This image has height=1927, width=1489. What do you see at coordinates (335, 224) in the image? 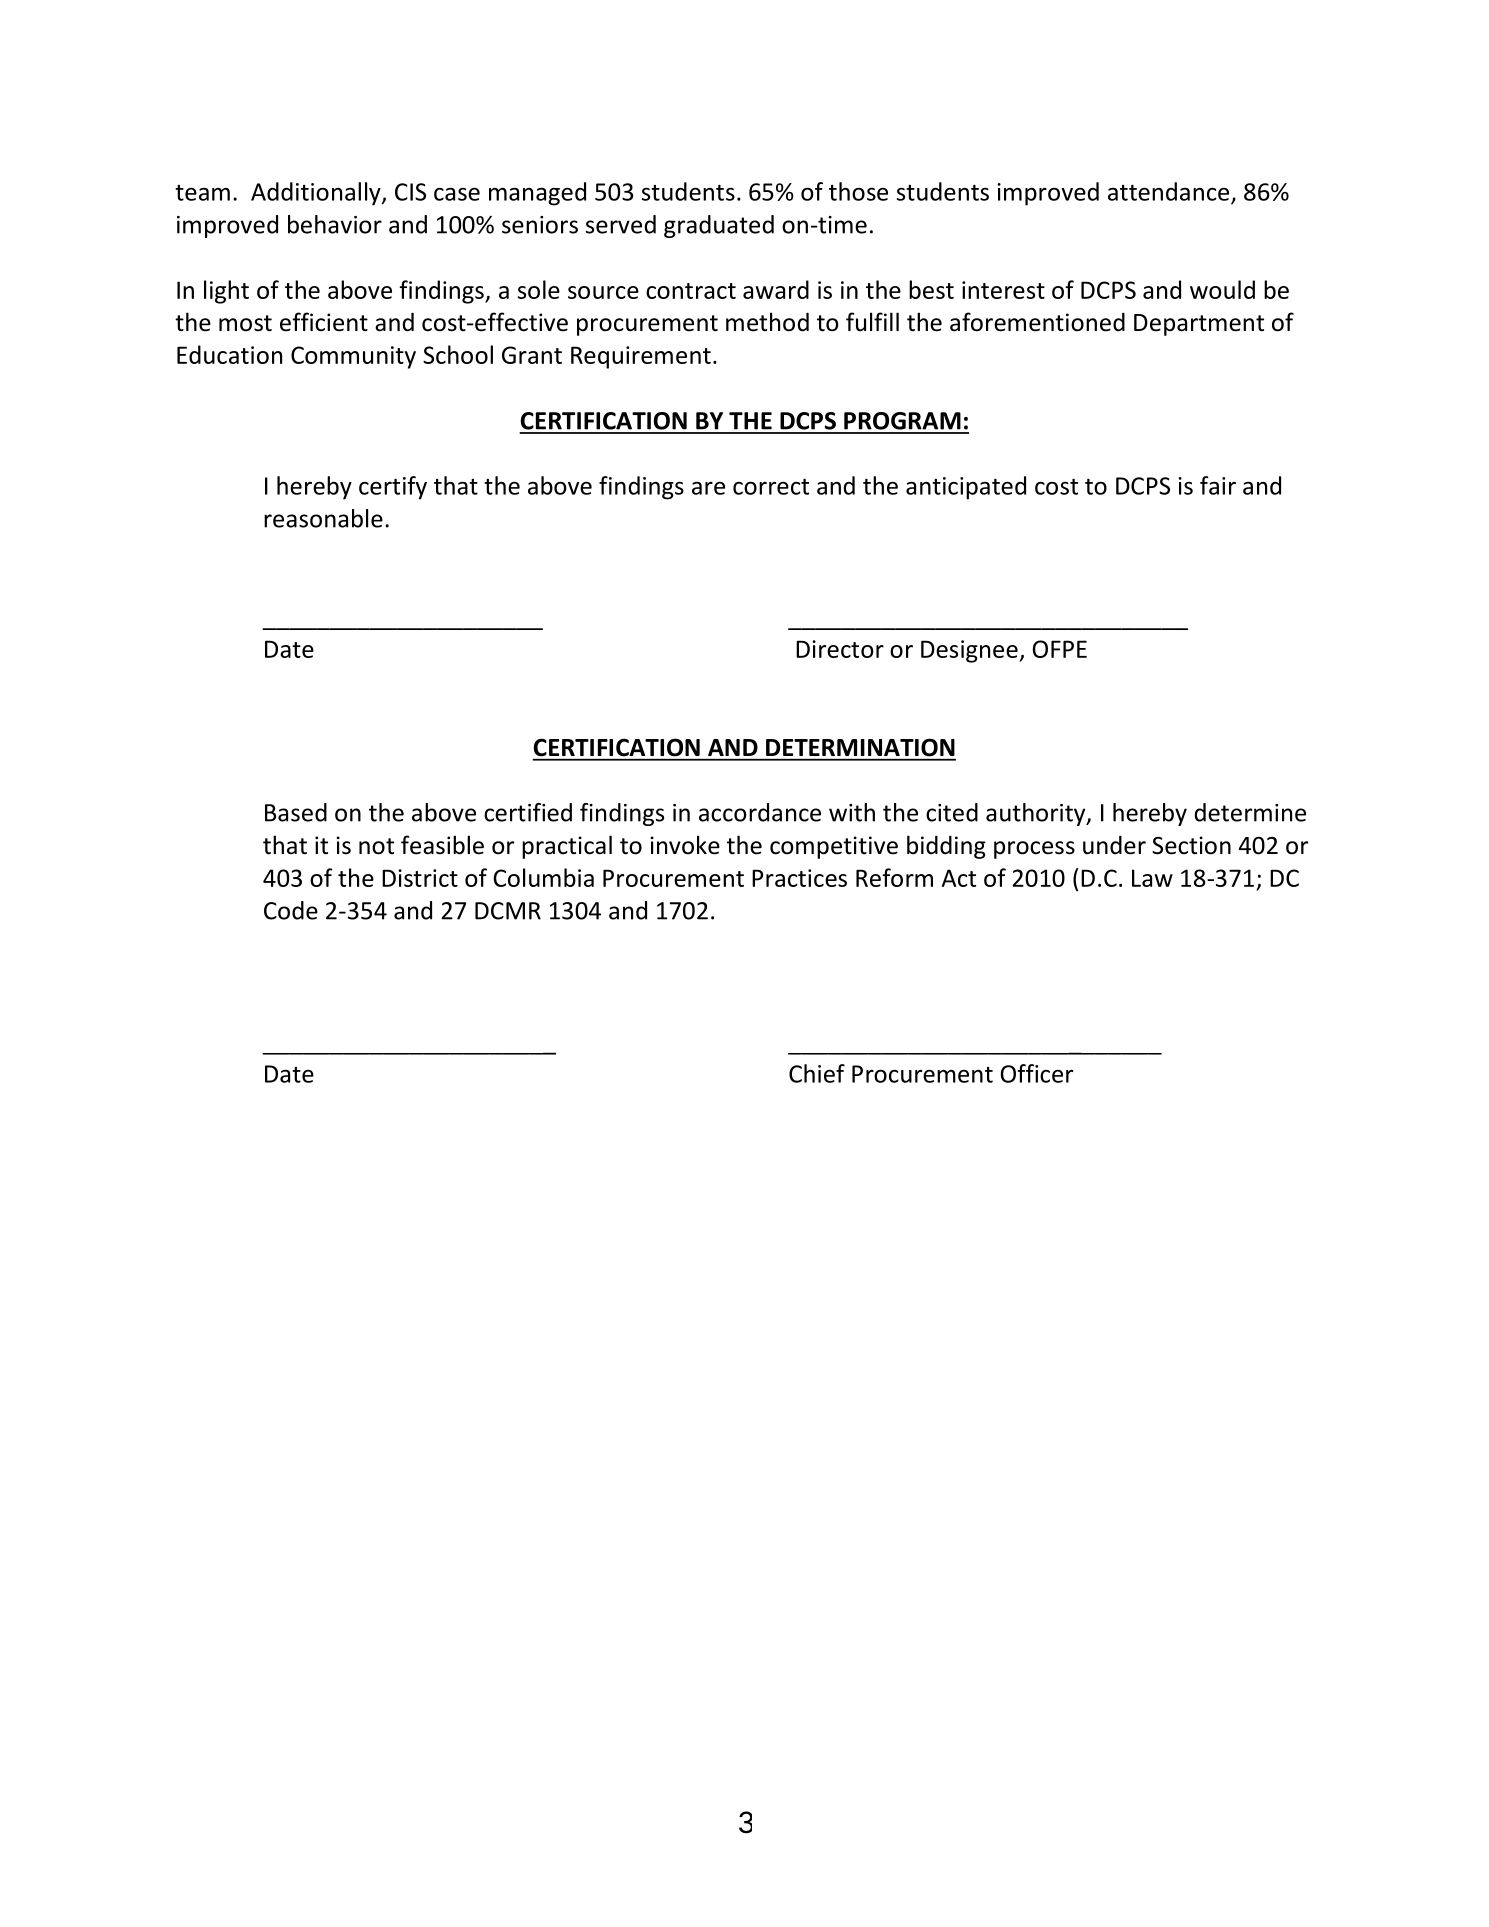
I see `behavior` at bounding box center [335, 224].
